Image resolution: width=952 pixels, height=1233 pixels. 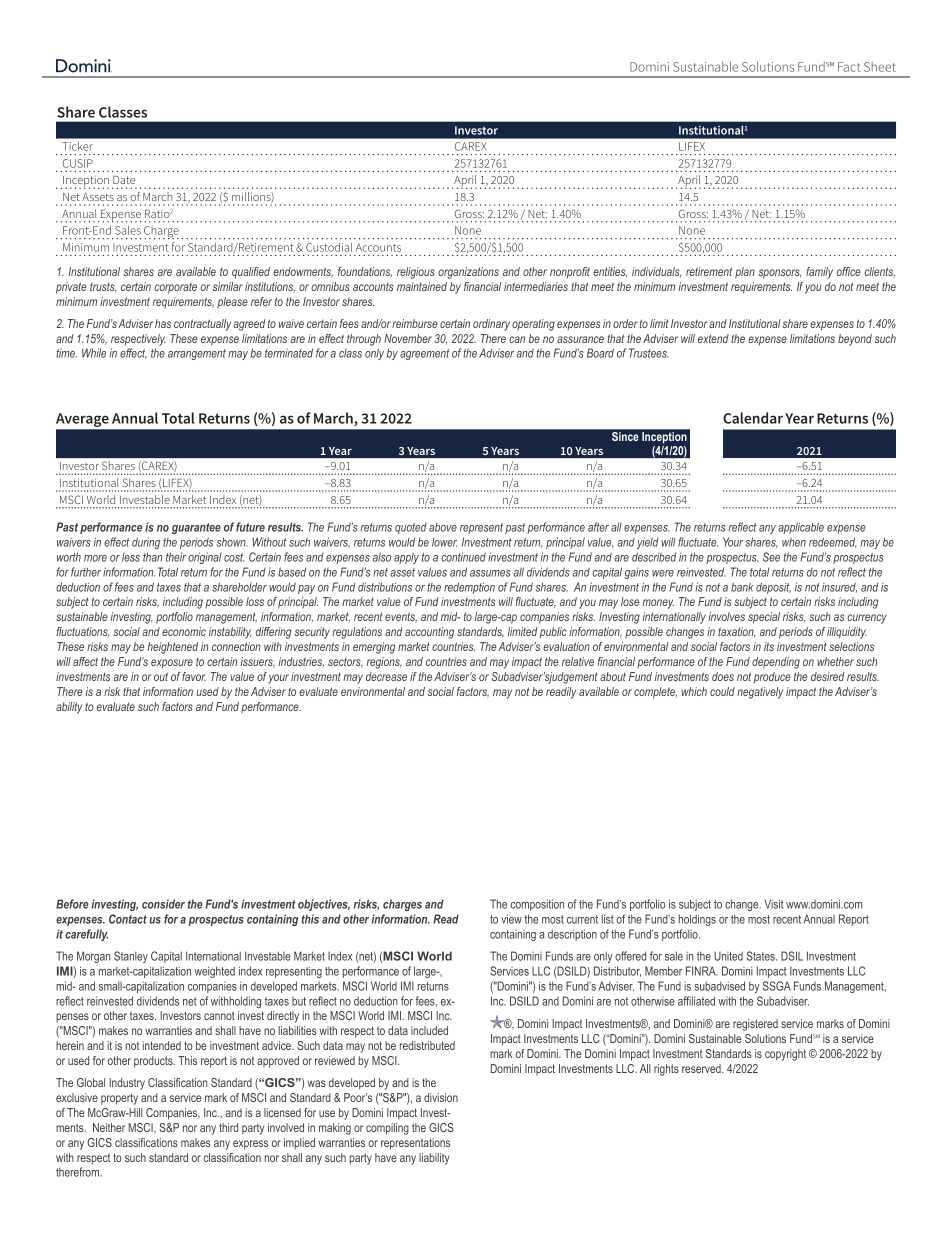 What do you see at coordinates (764, 618) in the document?
I see `special` at bounding box center [764, 618].
